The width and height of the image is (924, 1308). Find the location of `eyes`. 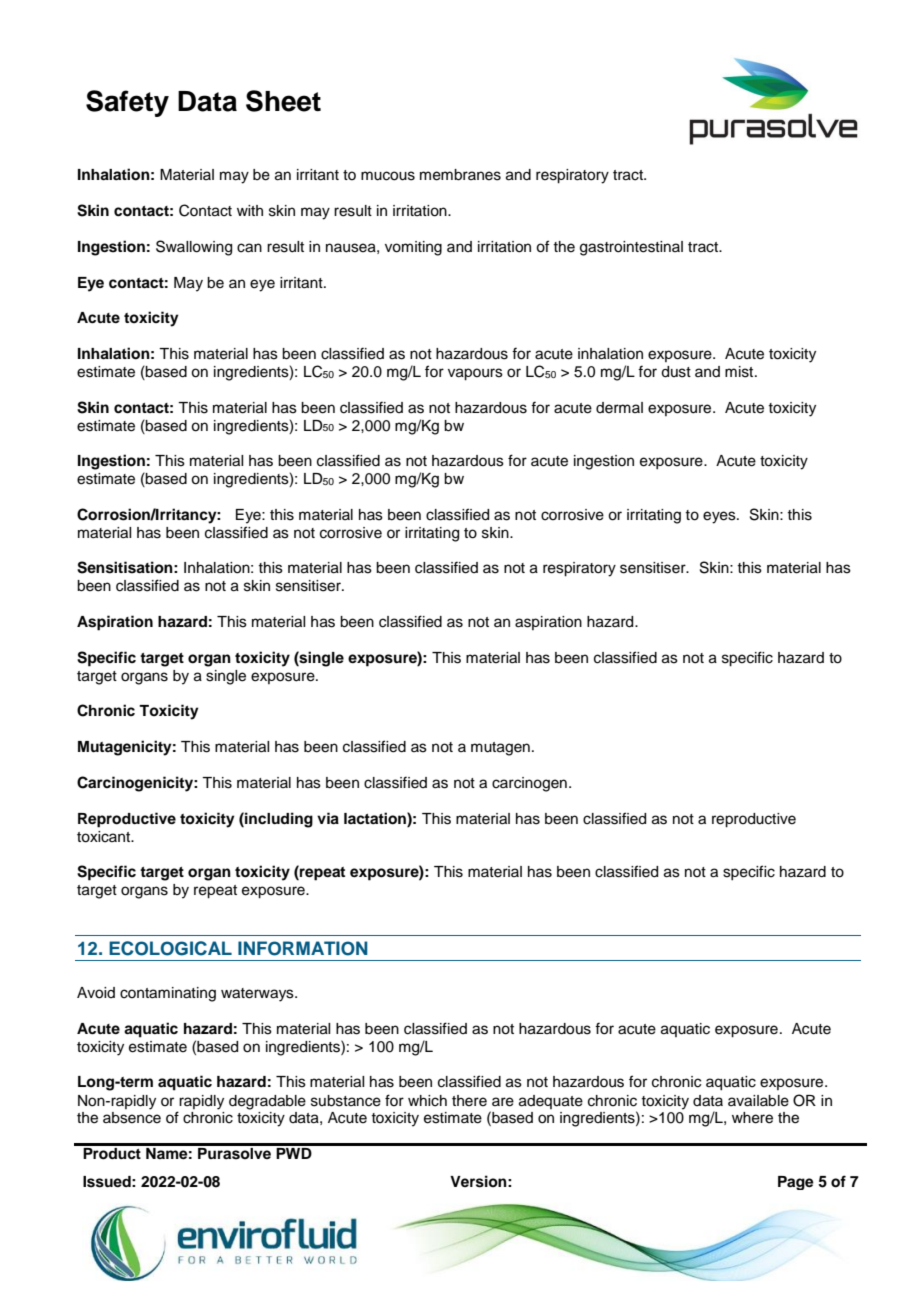

eyes is located at coordinates (720, 517).
